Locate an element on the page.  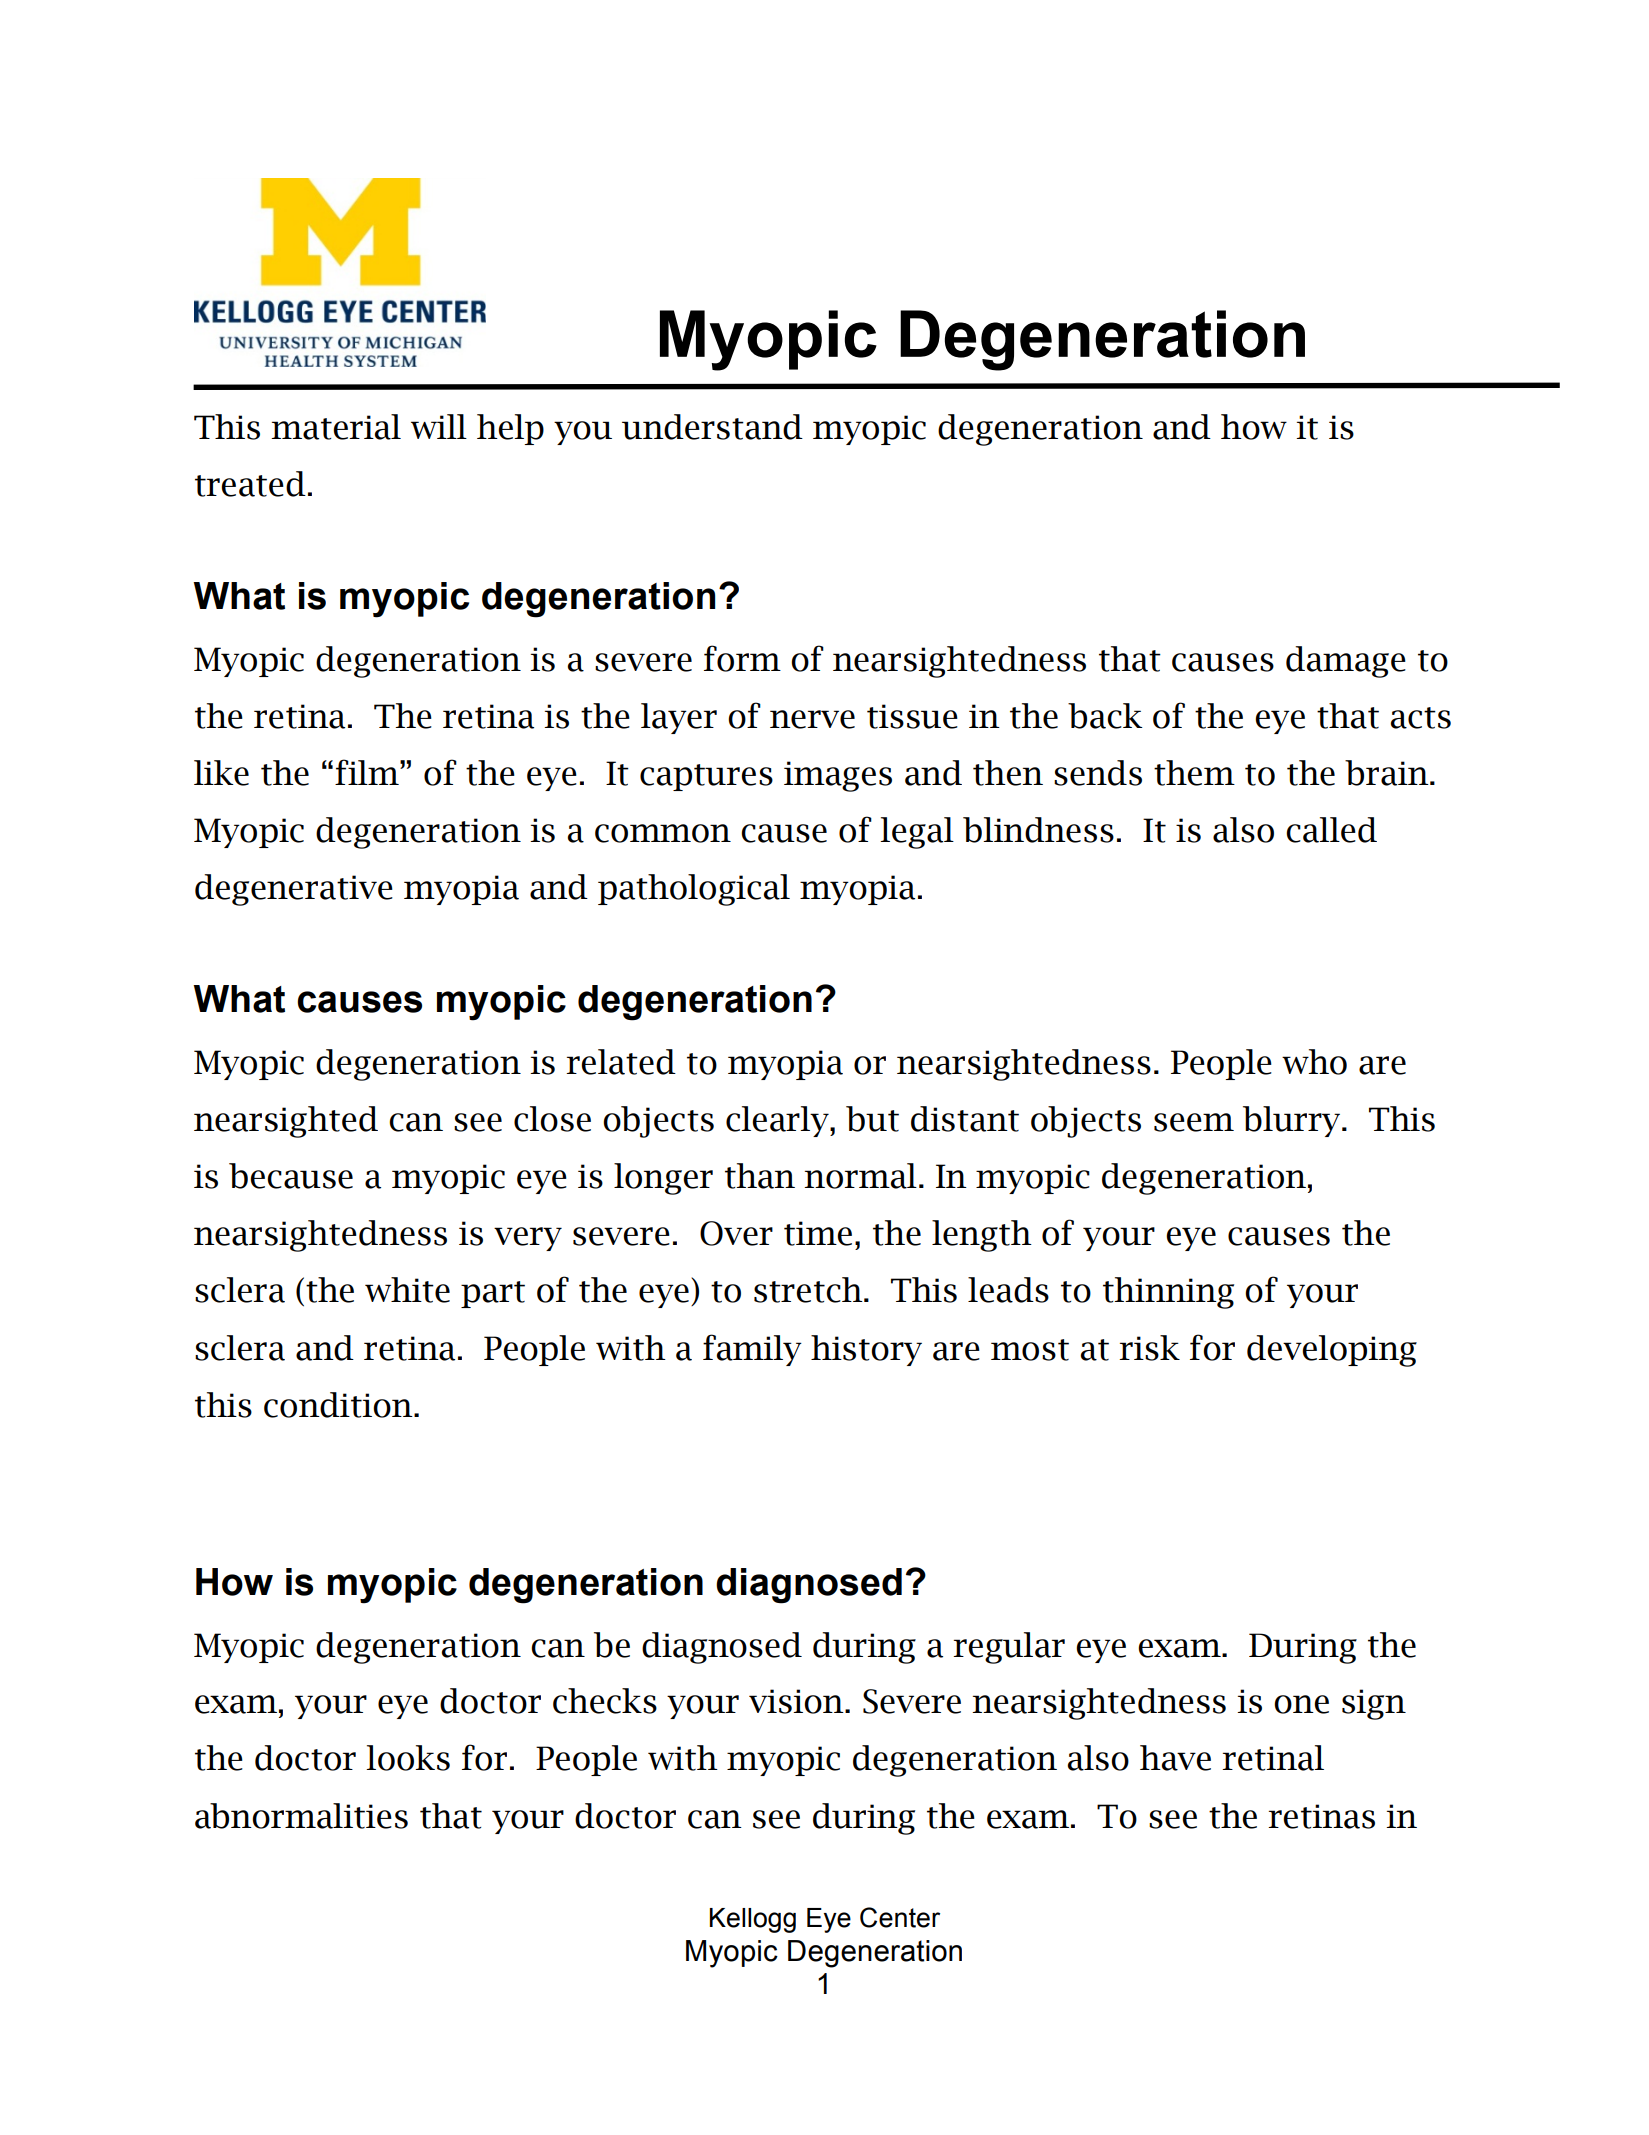
looks is located at coordinates (408, 1758).
